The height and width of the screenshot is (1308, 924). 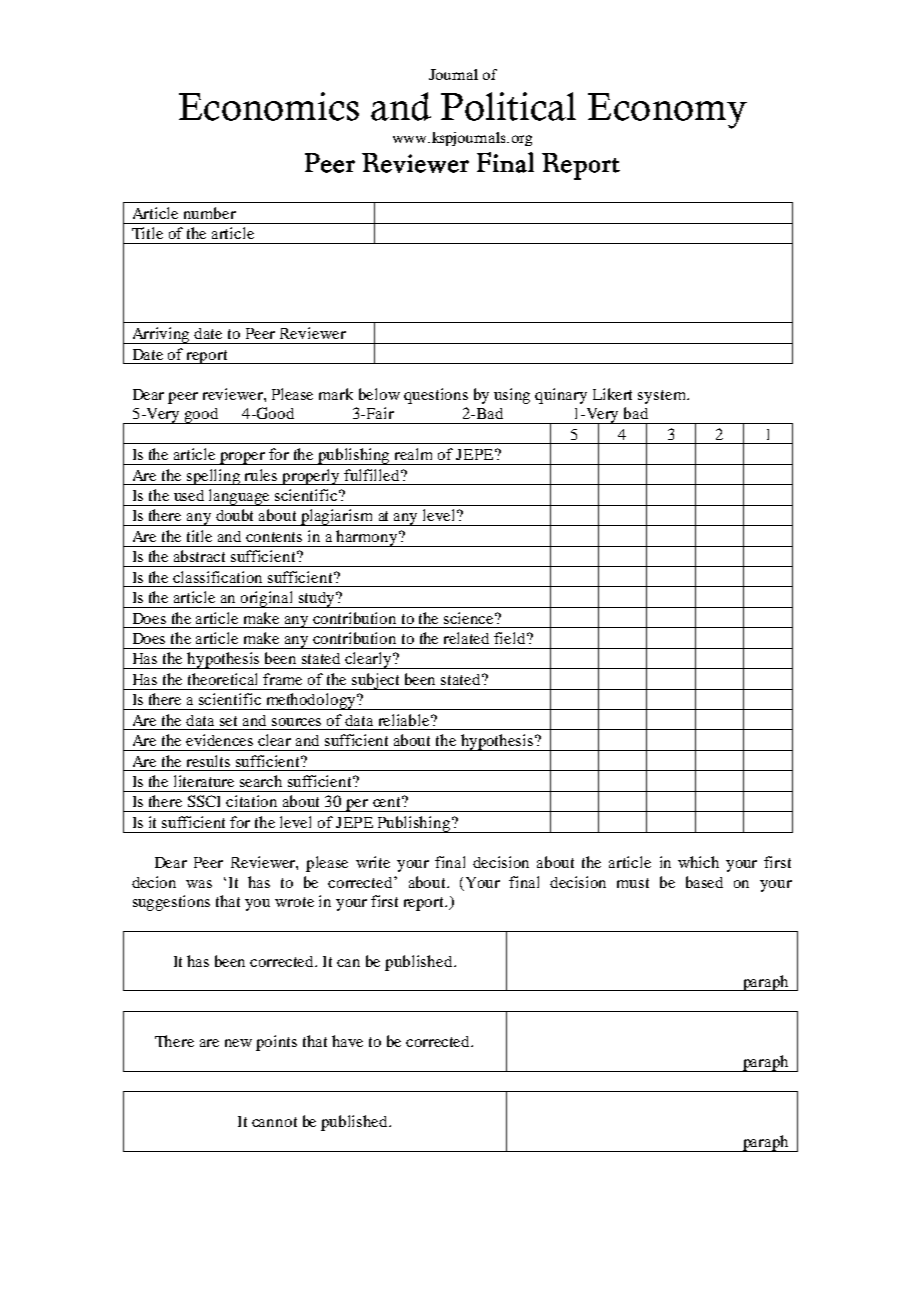 I want to click on Economics, so click(x=269, y=106).
